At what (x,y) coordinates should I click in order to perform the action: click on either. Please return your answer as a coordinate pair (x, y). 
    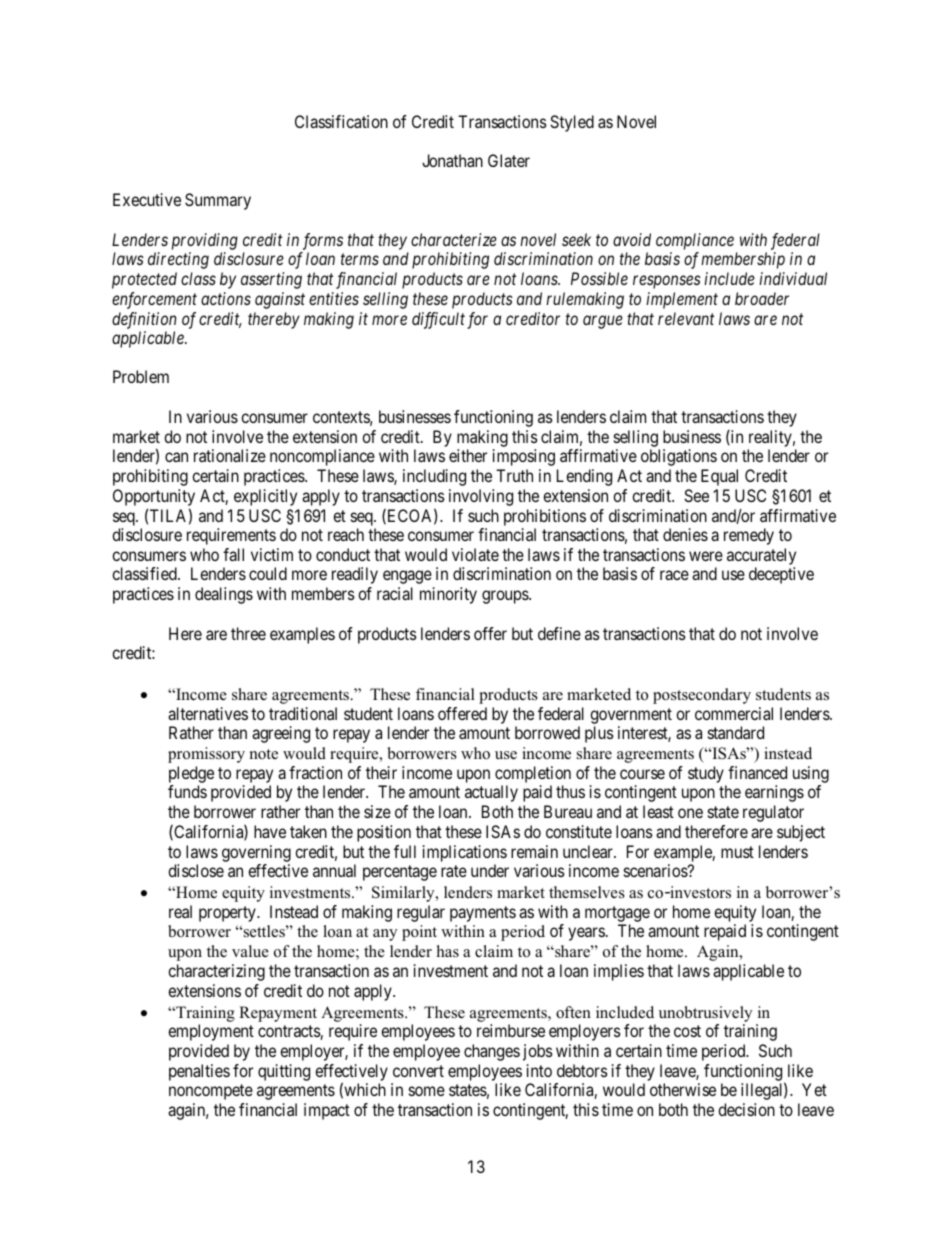
    Looking at the image, I should click on (468, 455).
